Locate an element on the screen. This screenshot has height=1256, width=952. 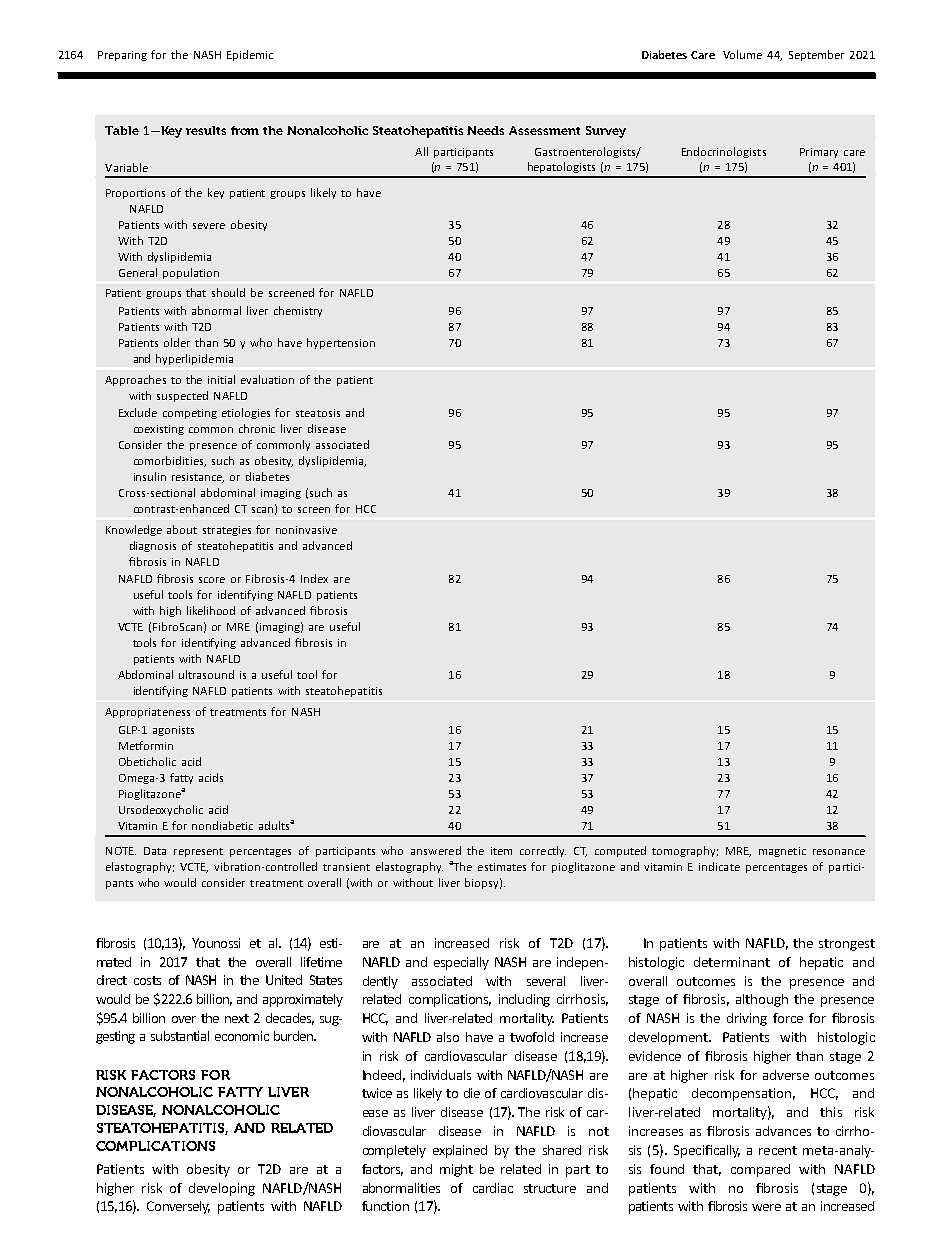
hyperlipidemia is located at coordinates (194, 359).
